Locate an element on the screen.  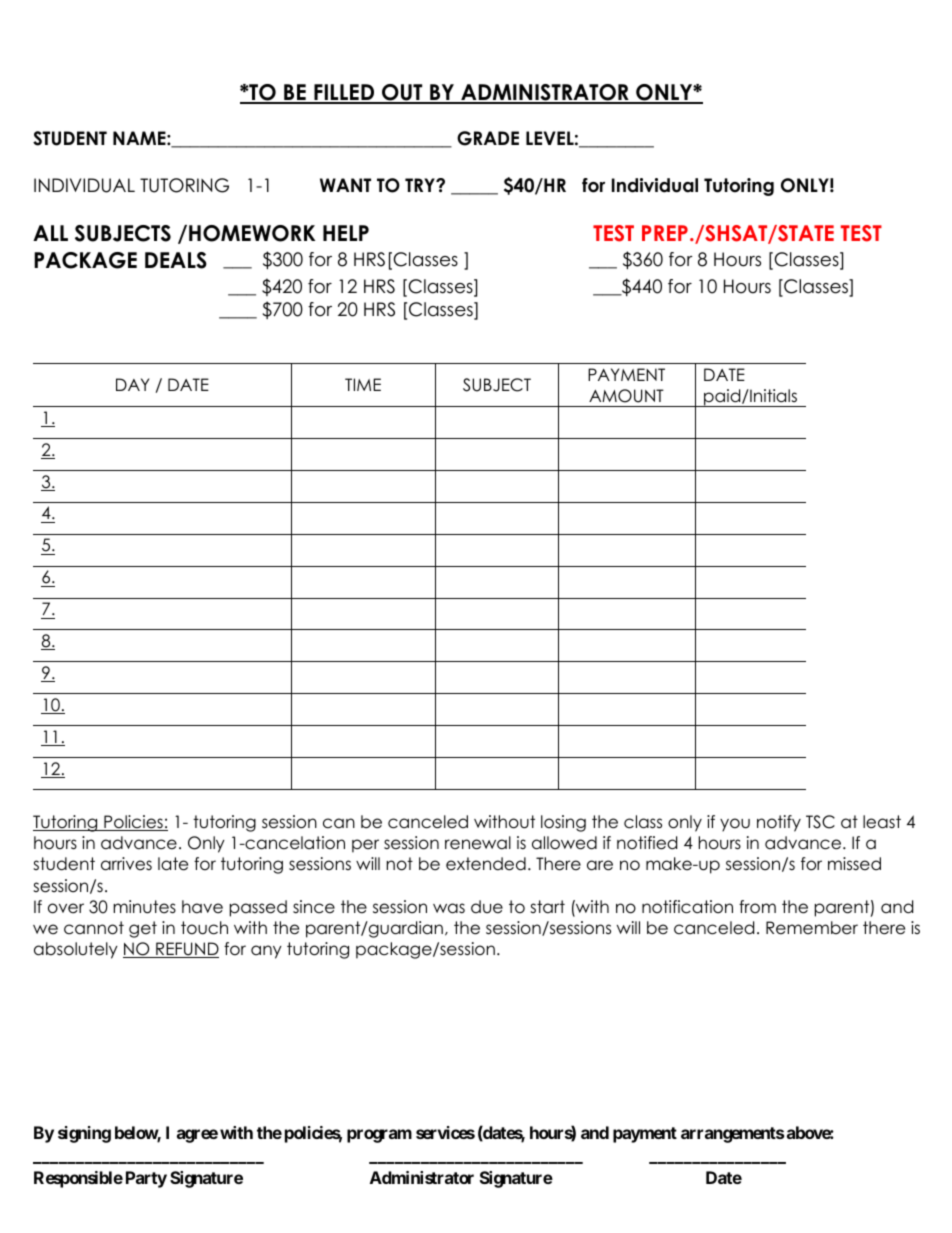
TRY is located at coordinates (421, 185).
